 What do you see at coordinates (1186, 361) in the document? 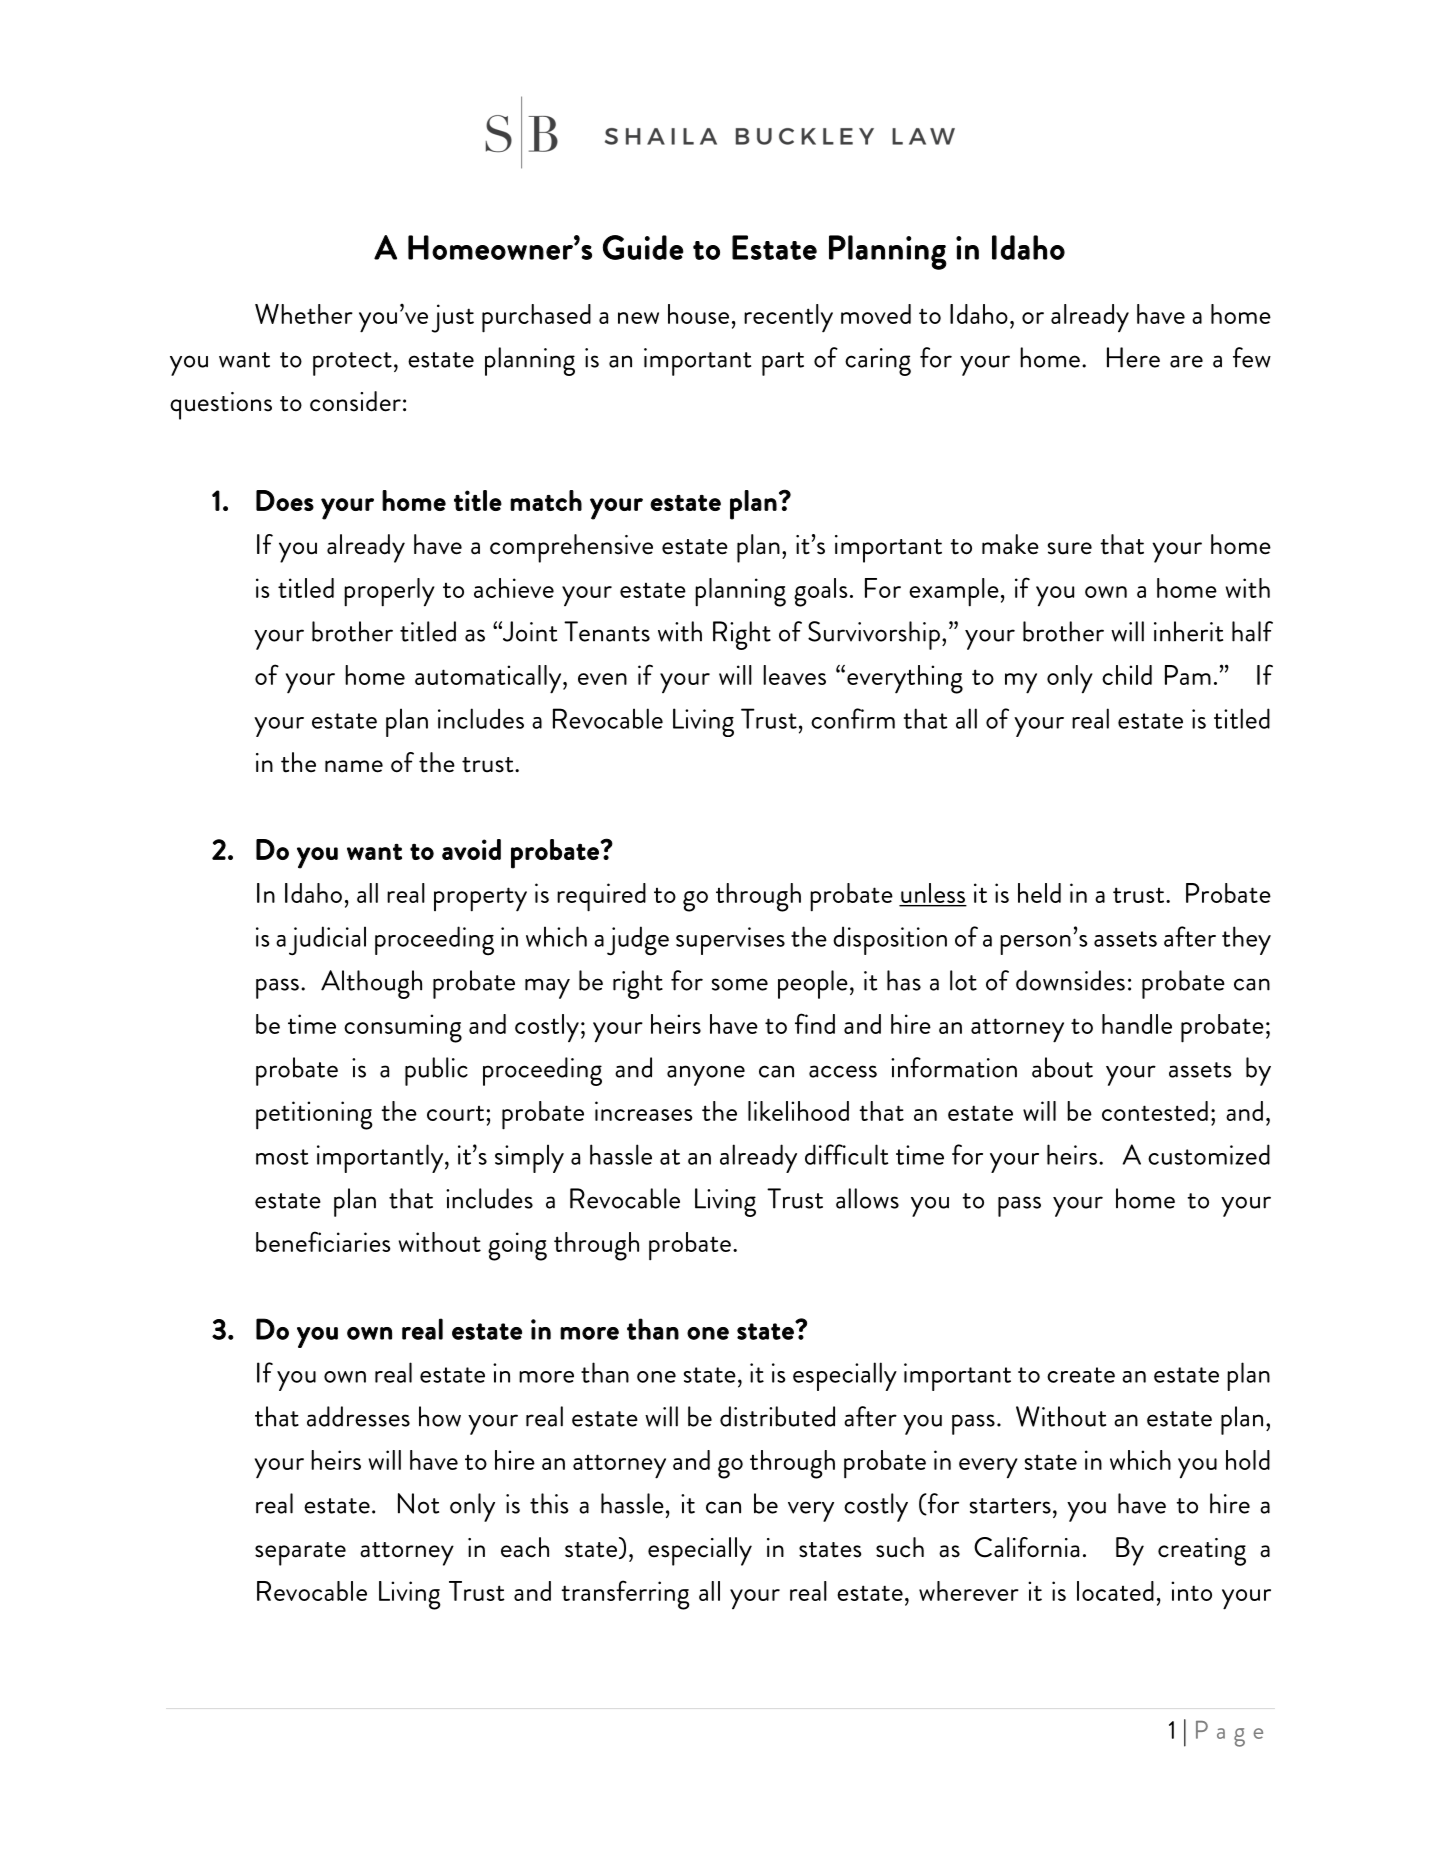
I see `are` at bounding box center [1186, 361].
